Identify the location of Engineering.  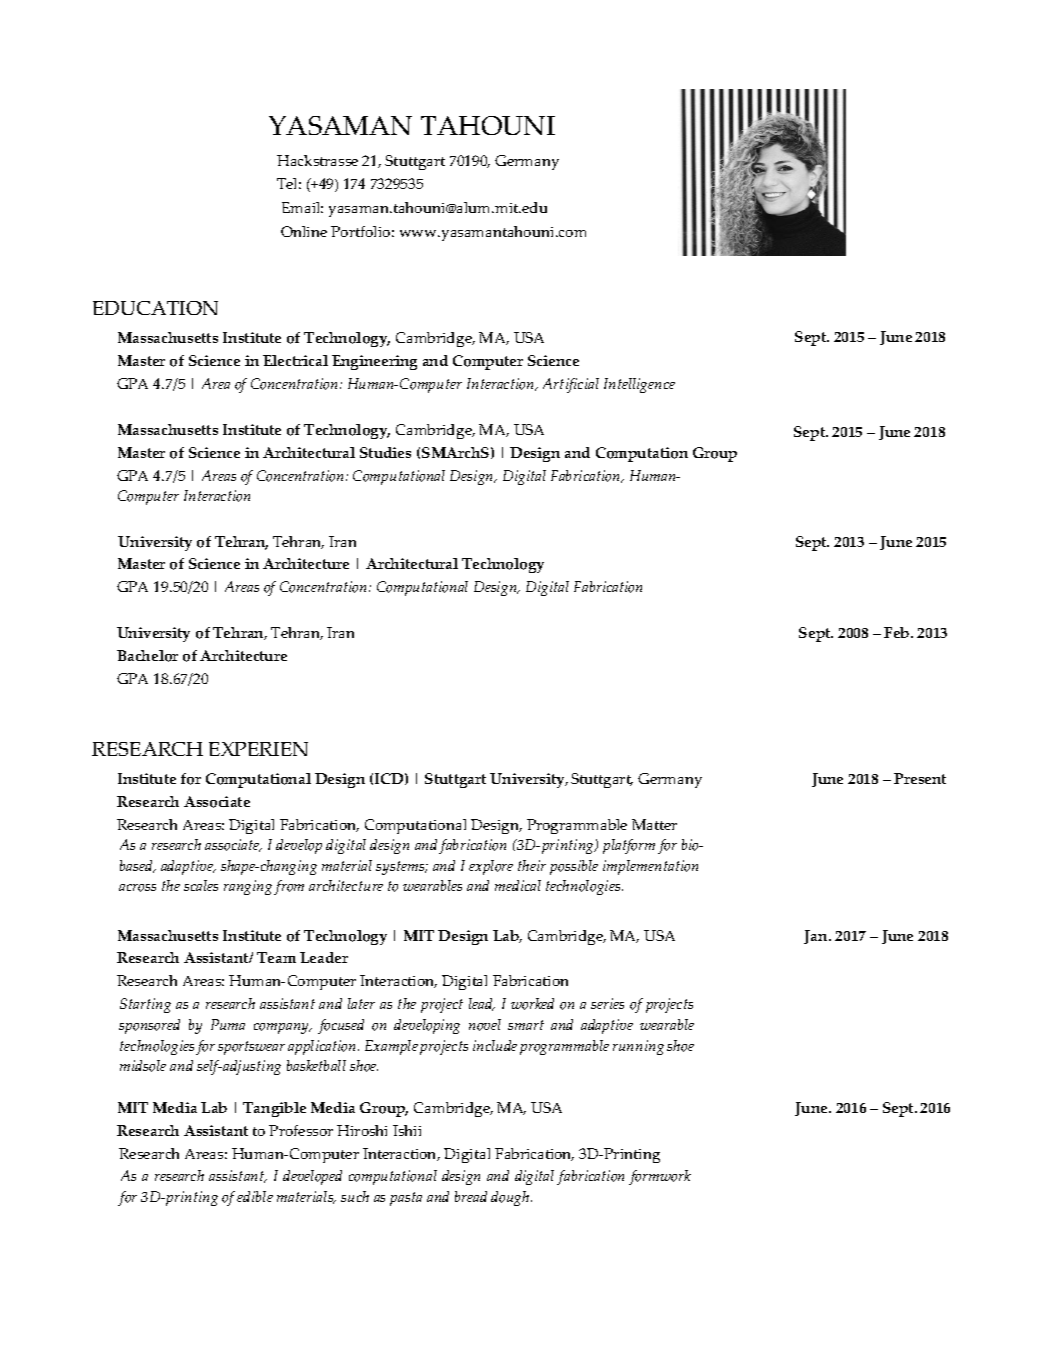
(374, 362).
